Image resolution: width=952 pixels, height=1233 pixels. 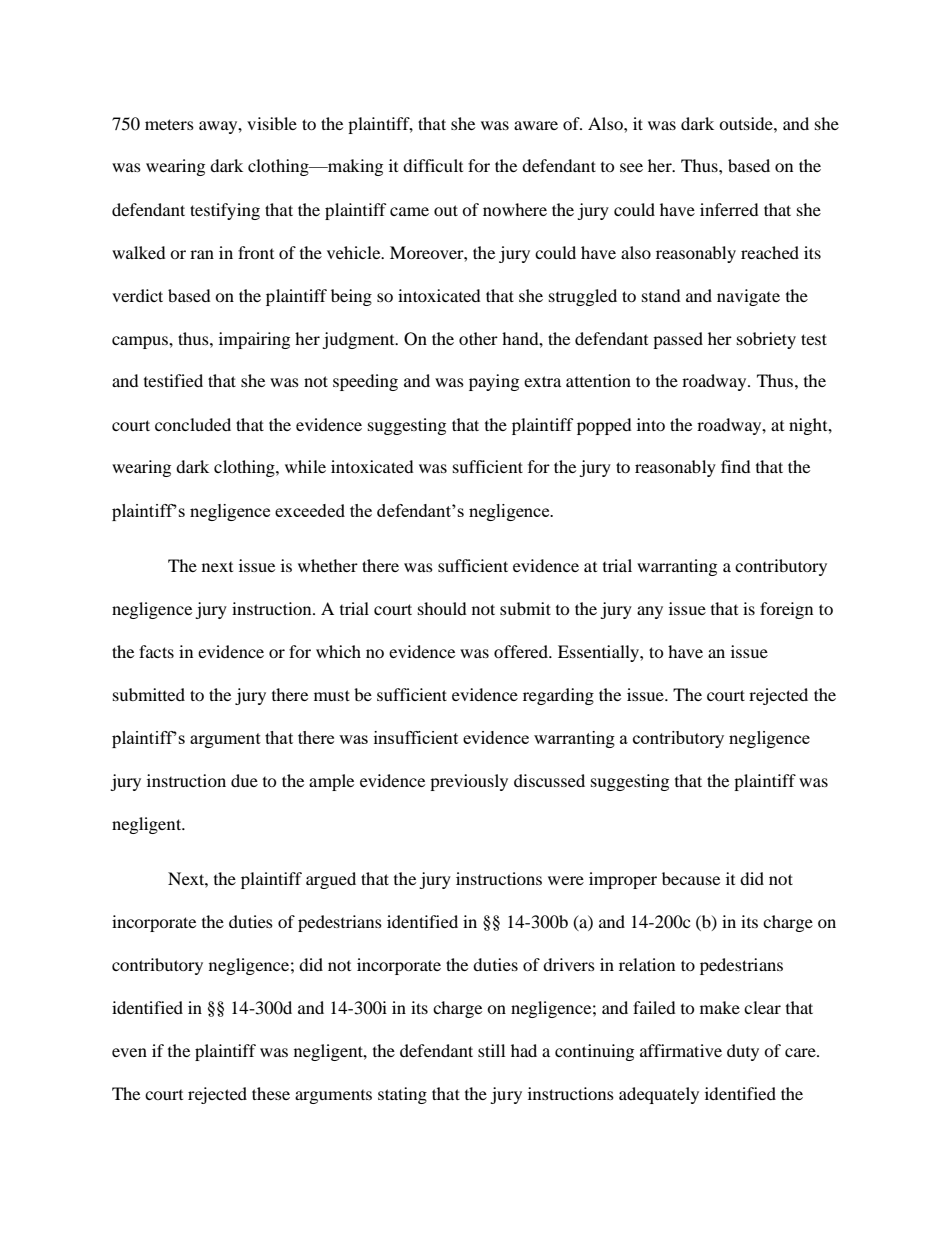 I want to click on outside, so click(x=747, y=123).
